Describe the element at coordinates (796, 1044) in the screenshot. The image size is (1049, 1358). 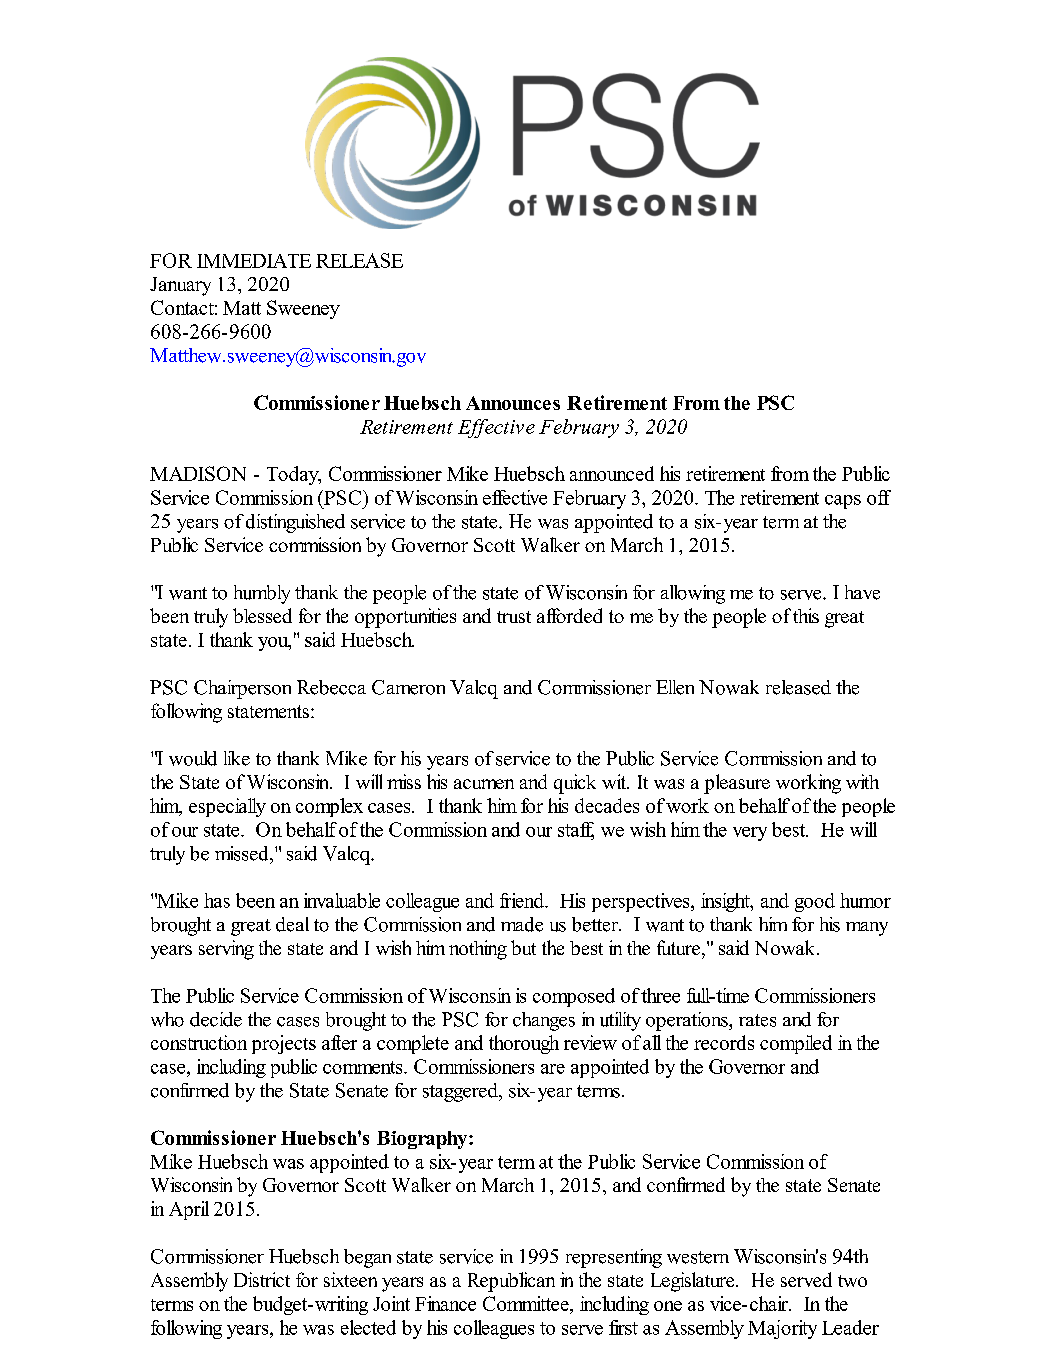
I see `compiled` at that location.
